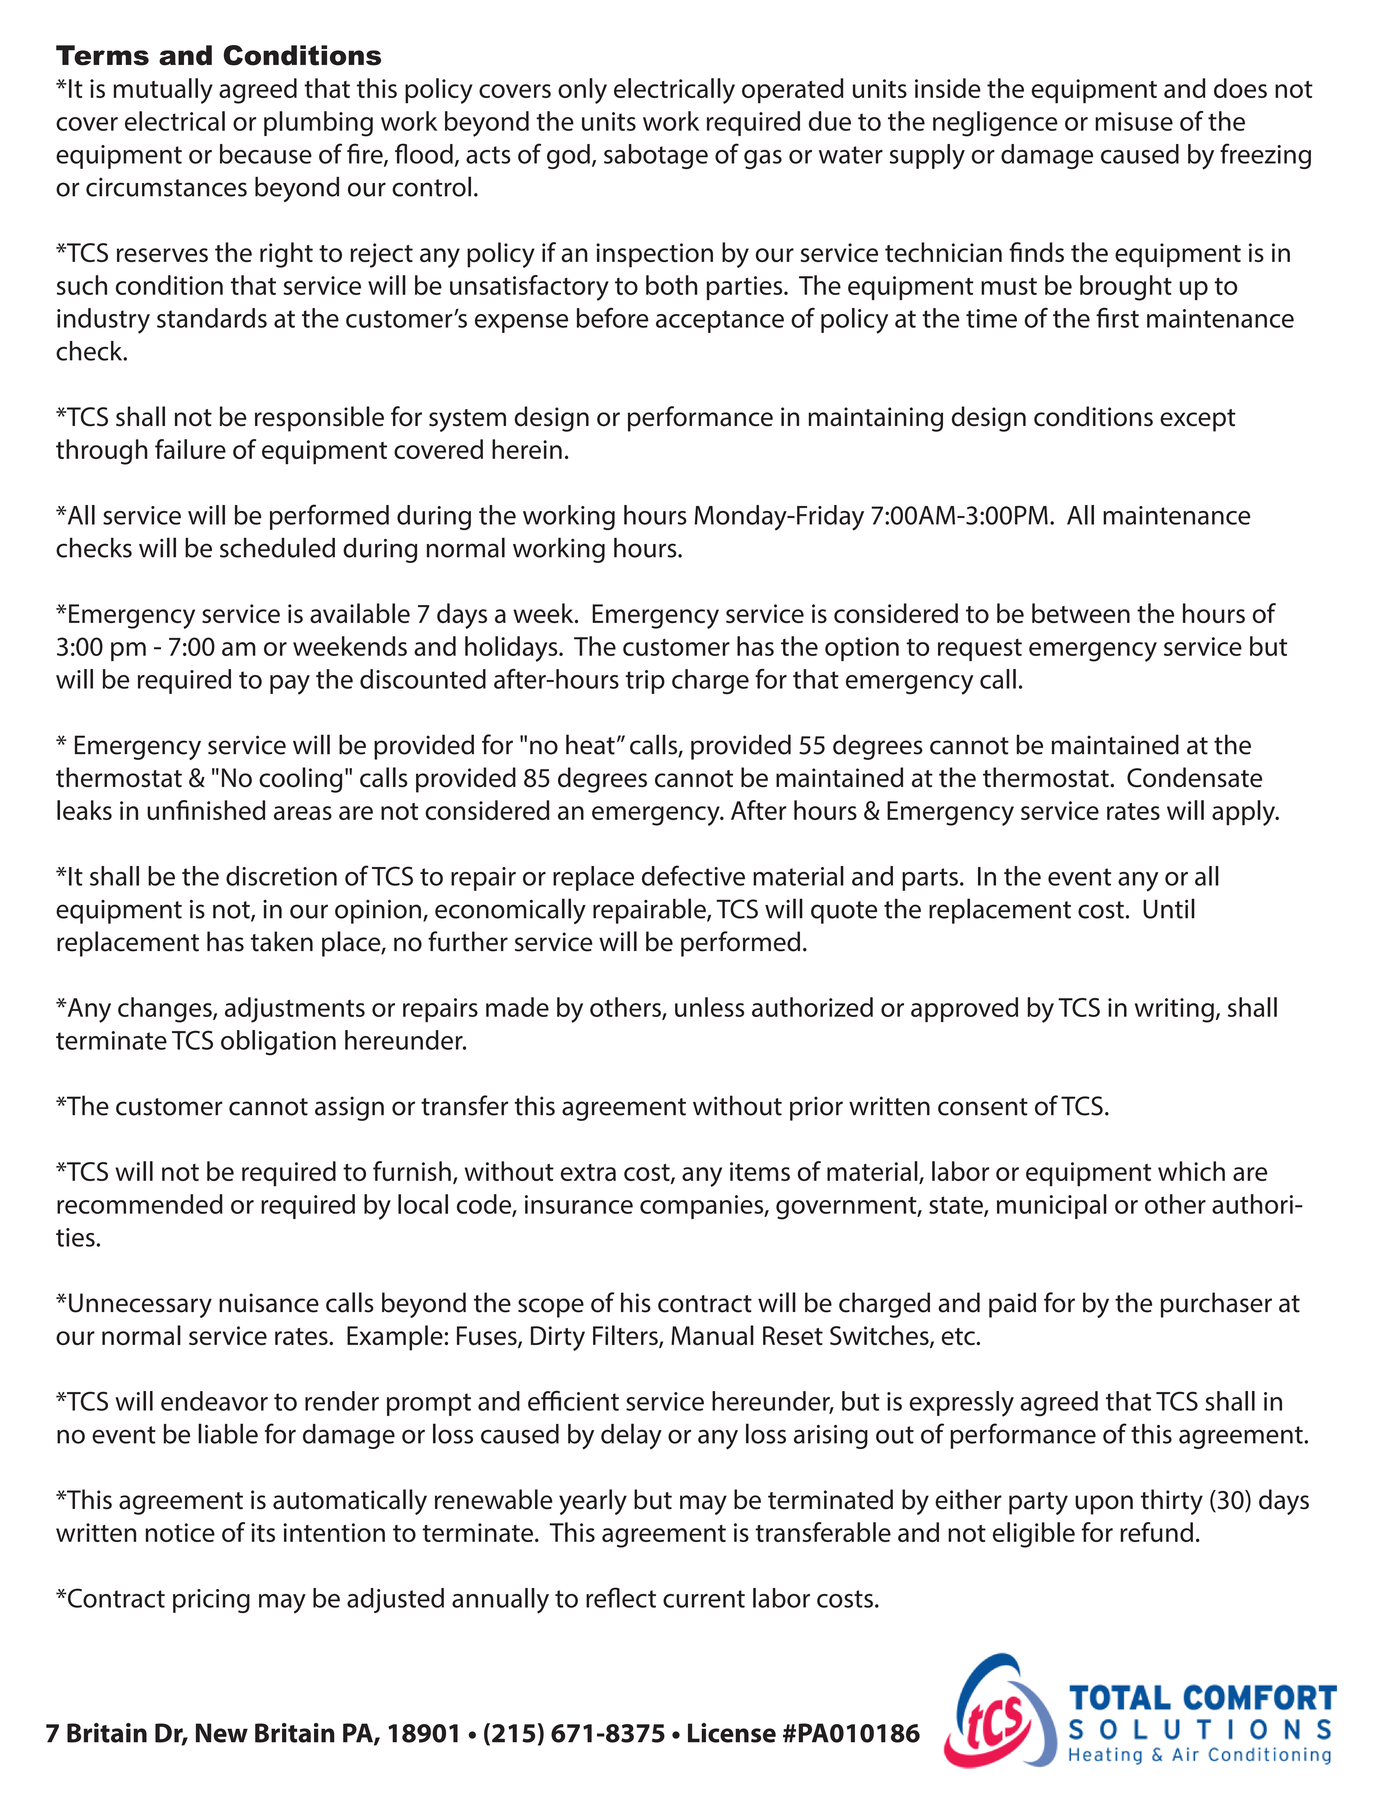 The width and height of the screenshot is (1395, 1805). Describe the element at coordinates (693, 875) in the screenshot. I see `defective` at that location.
